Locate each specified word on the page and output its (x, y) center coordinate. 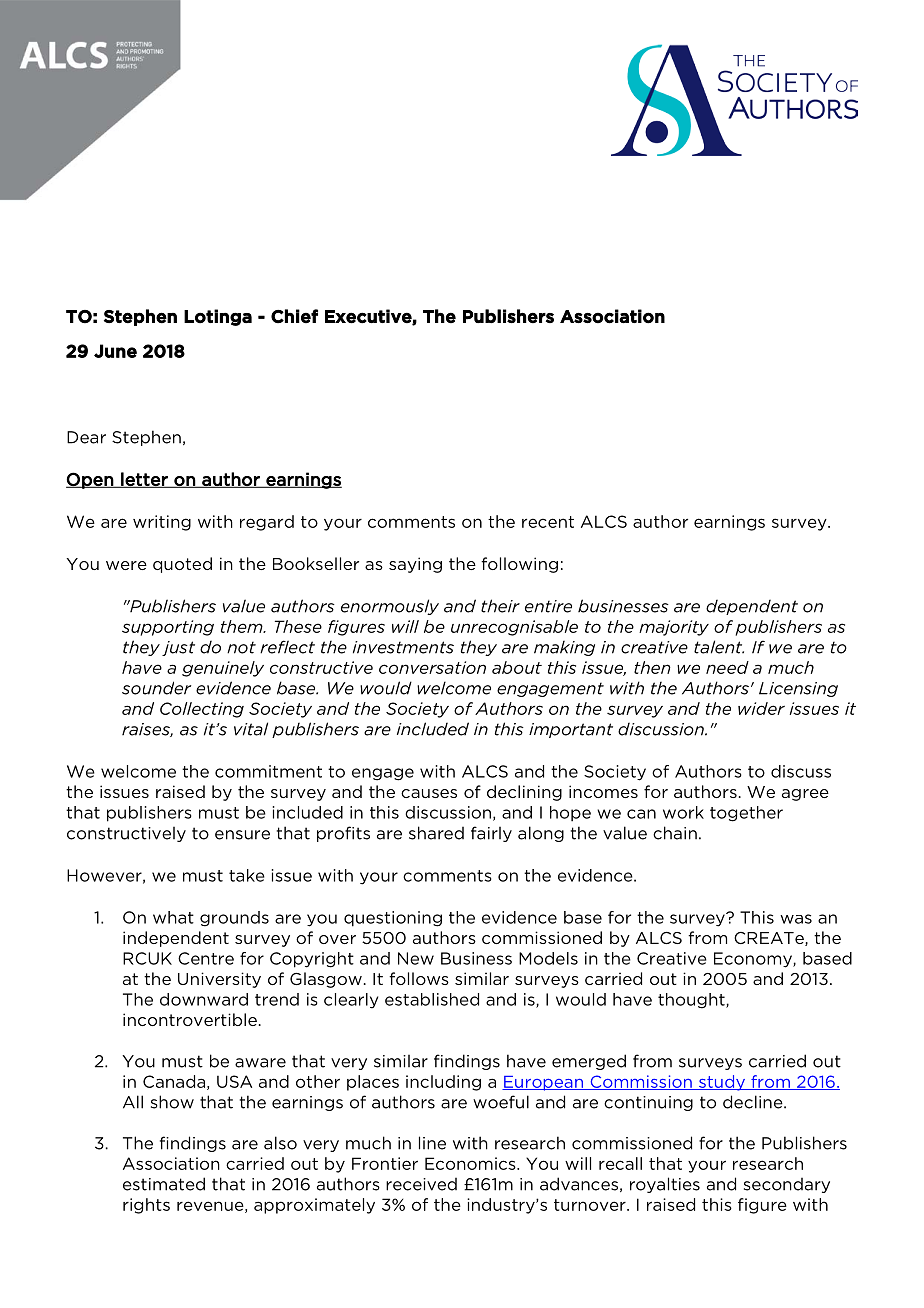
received (421, 1184)
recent (548, 522)
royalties (665, 1185)
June (115, 351)
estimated (164, 1184)
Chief (294, 316)
